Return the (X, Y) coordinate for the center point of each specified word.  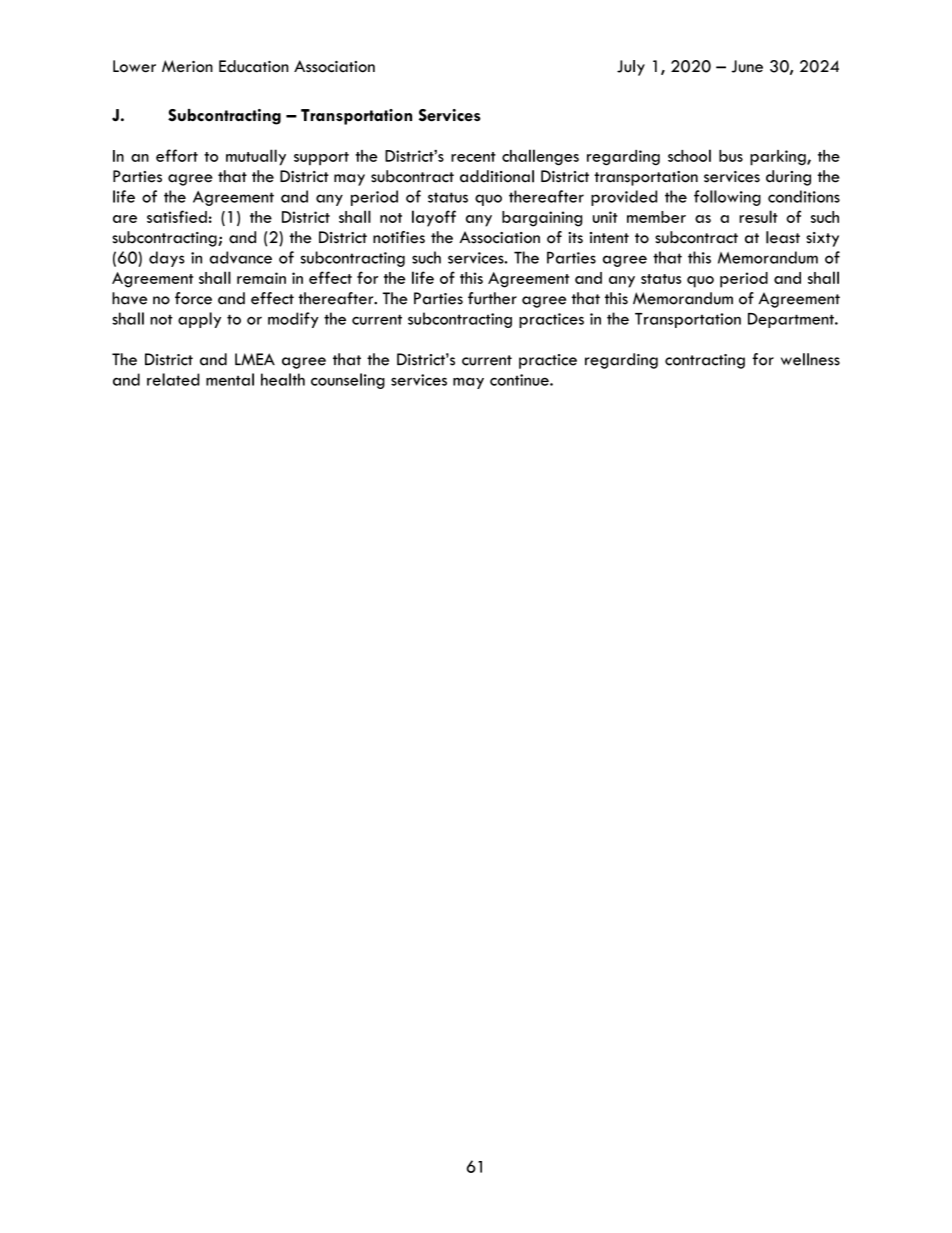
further (492, 298)
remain (261, 278)
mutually (256, 157)
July (631, 68)
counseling (348, 381)
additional (497, 176)
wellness (810, 359)
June (747, 66)
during (788, 178)
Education (254, 66)
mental (230, 379)
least (783, 237)
